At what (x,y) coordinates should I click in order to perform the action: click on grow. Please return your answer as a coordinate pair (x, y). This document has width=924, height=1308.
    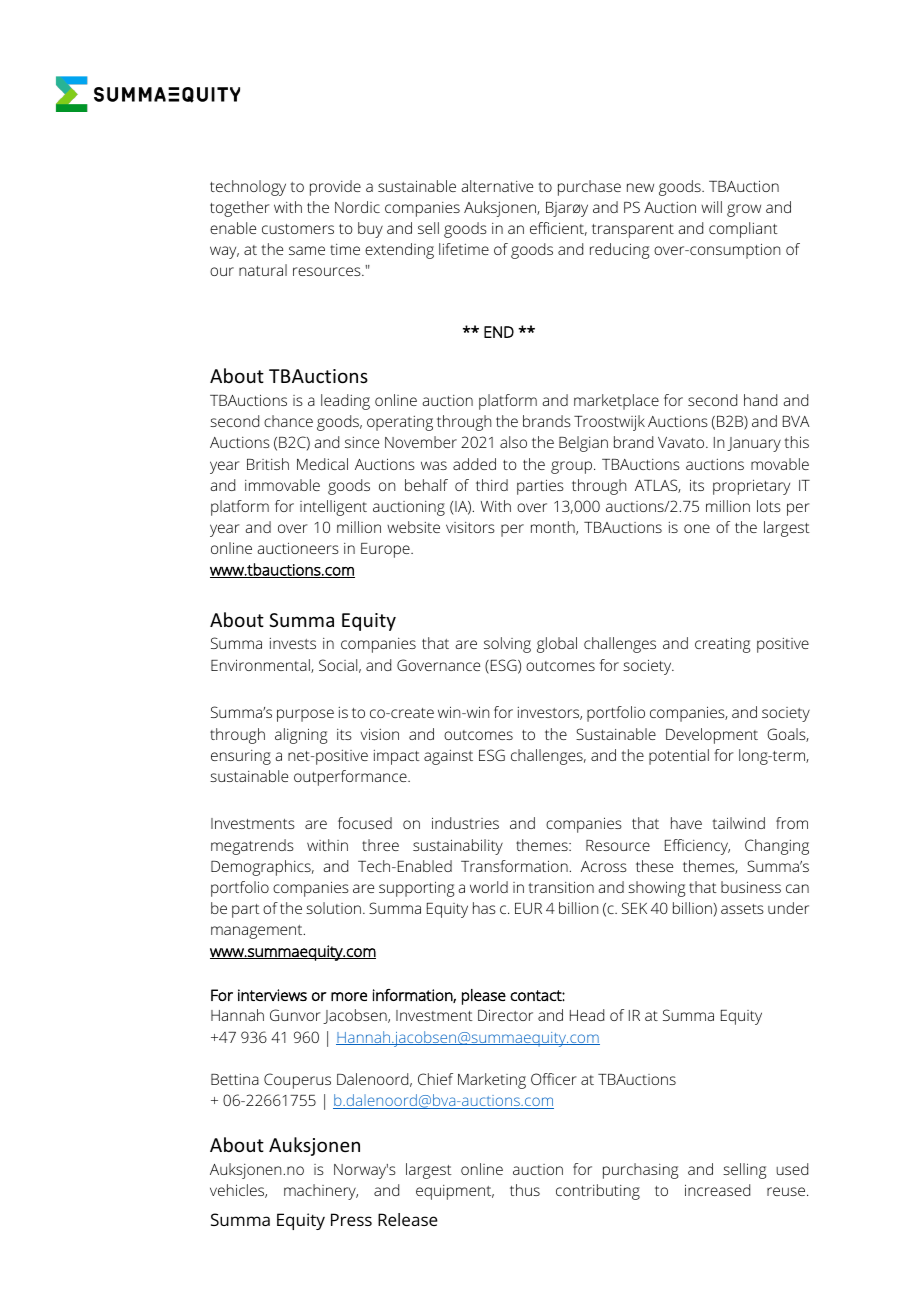
    Looking at the image, I should click on (744, 210).
